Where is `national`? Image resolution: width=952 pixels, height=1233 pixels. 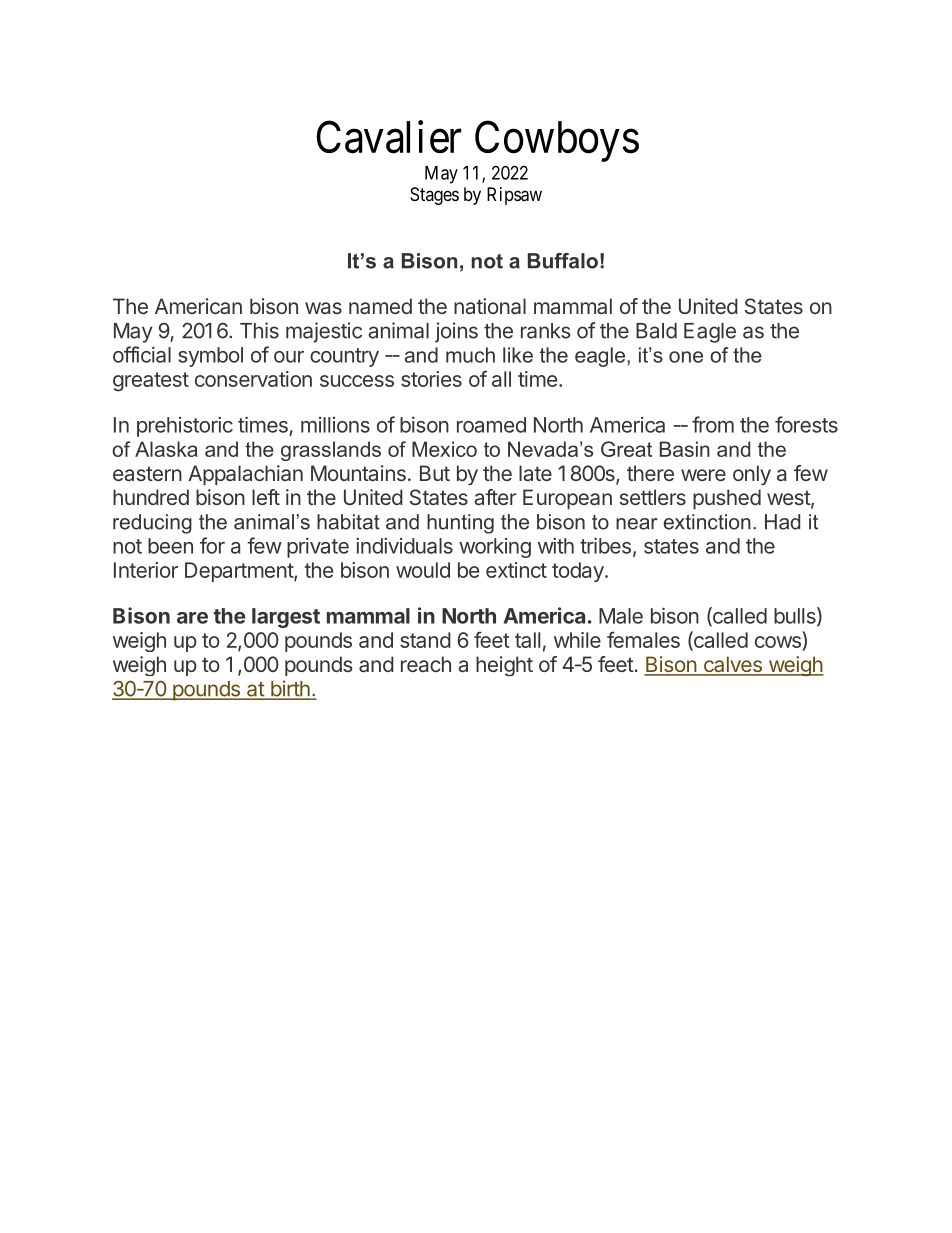
national is located at coordinates (490, 306).
